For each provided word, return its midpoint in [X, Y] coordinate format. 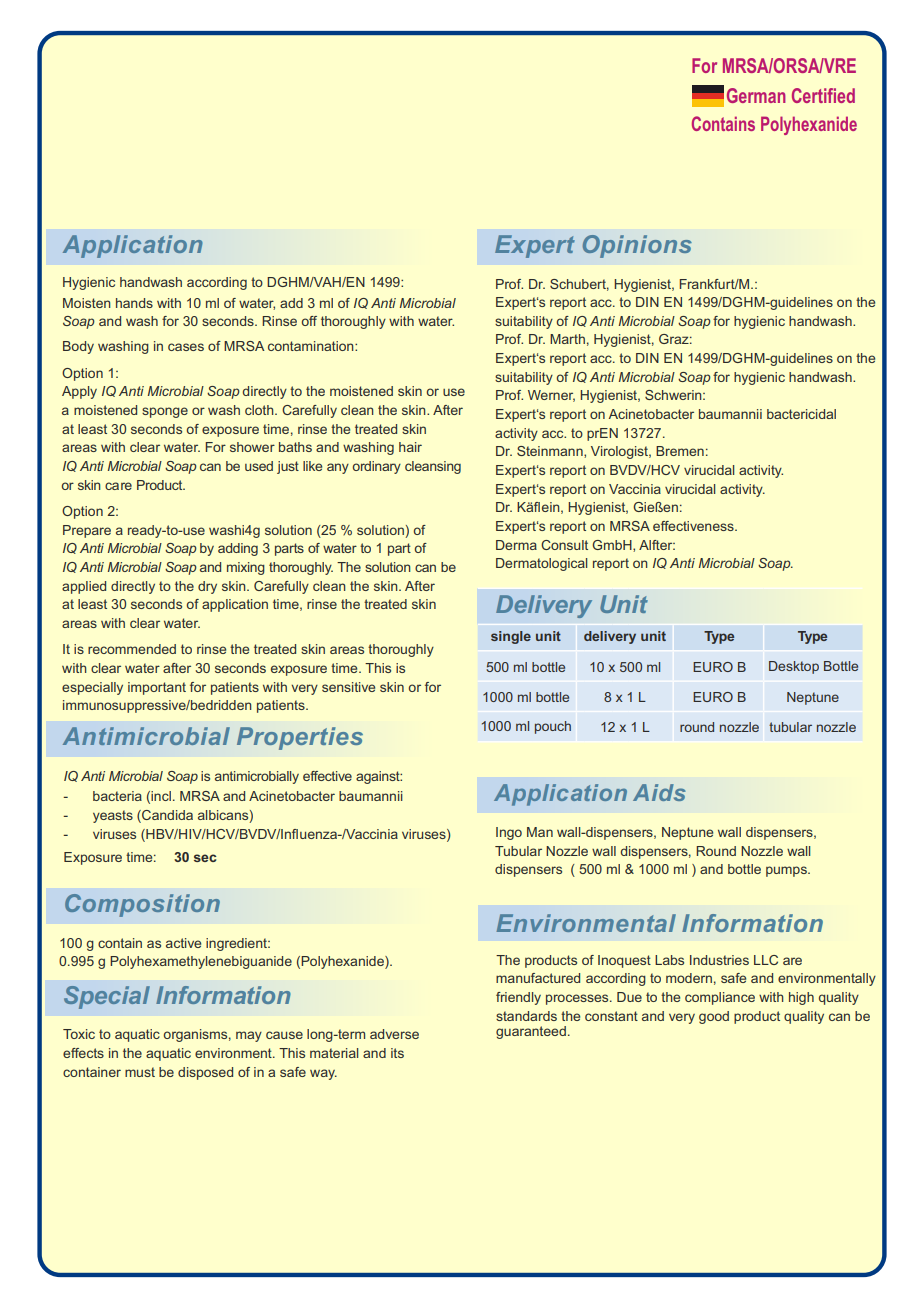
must [140, 1072]
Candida [166, 815]
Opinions [637, 246]
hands [134, 303]
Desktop [794, 667]
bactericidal [801, 414]
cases [186, 347]
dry [207, 587]
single [511, 637]
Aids [659, 792]
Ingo [509, 833]
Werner [551, 396]
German [756, 95]
